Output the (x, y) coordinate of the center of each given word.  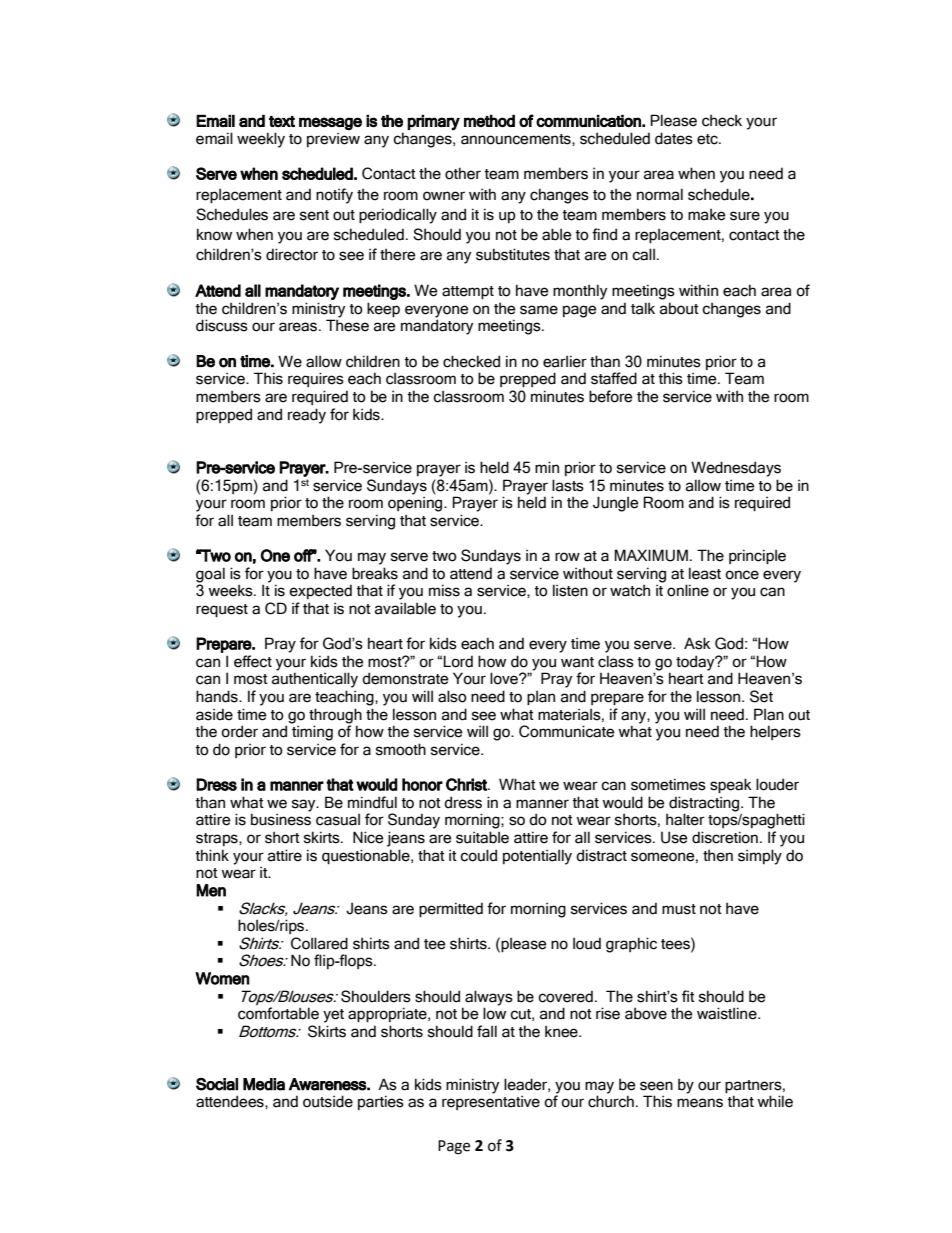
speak (731, 785)
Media (264, 1084)
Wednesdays (736, 469)
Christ (467, 784)
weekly (261, 140)
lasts (568, 485)
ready (307, 416)
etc (708, 139)
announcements (517, 140)
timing (312, 733)
